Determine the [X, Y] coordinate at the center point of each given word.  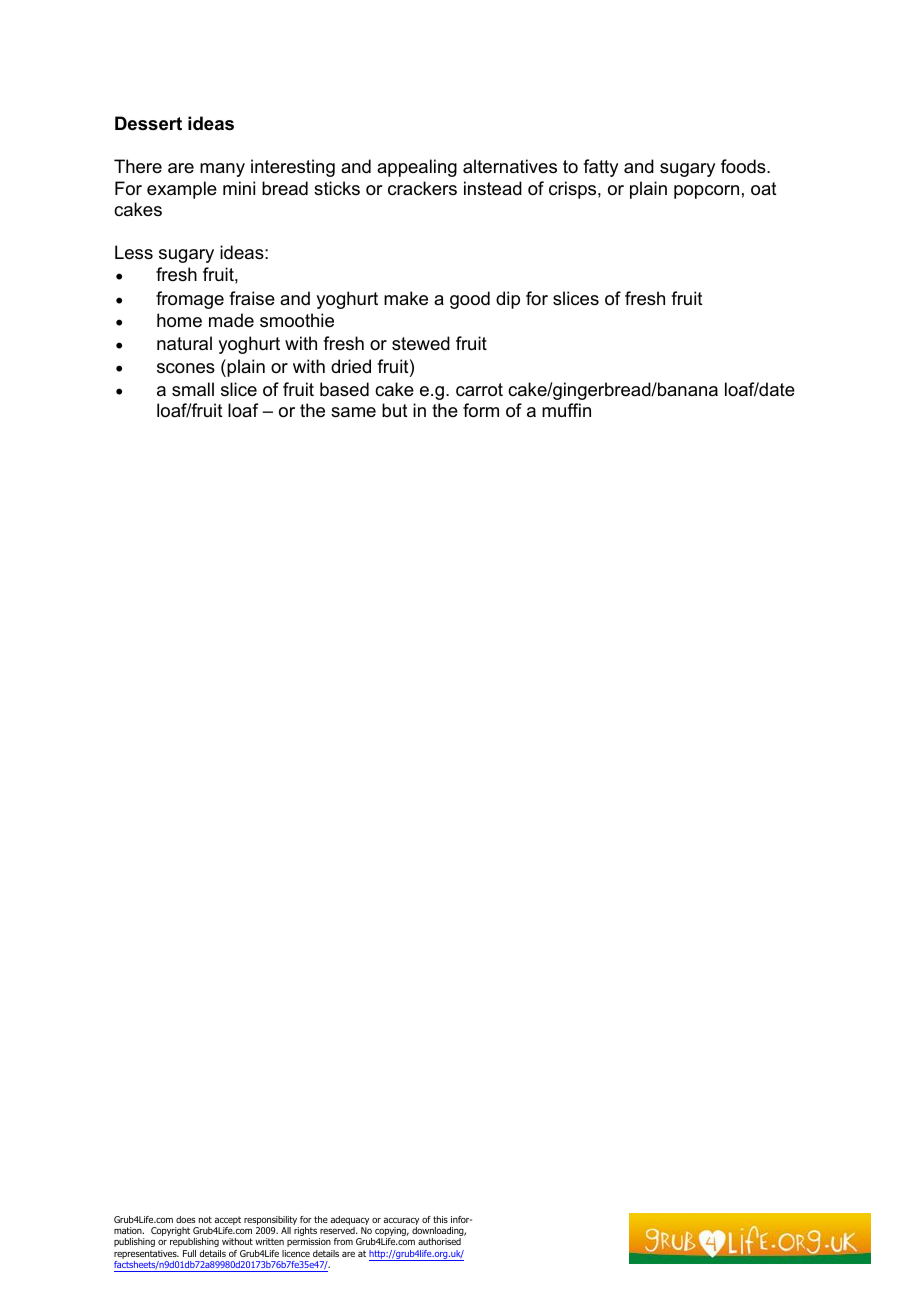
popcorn [706, 192]
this [440, 1219]
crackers [422, 188]
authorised [439, 1241]
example [182, 190]
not [205, 1219]
